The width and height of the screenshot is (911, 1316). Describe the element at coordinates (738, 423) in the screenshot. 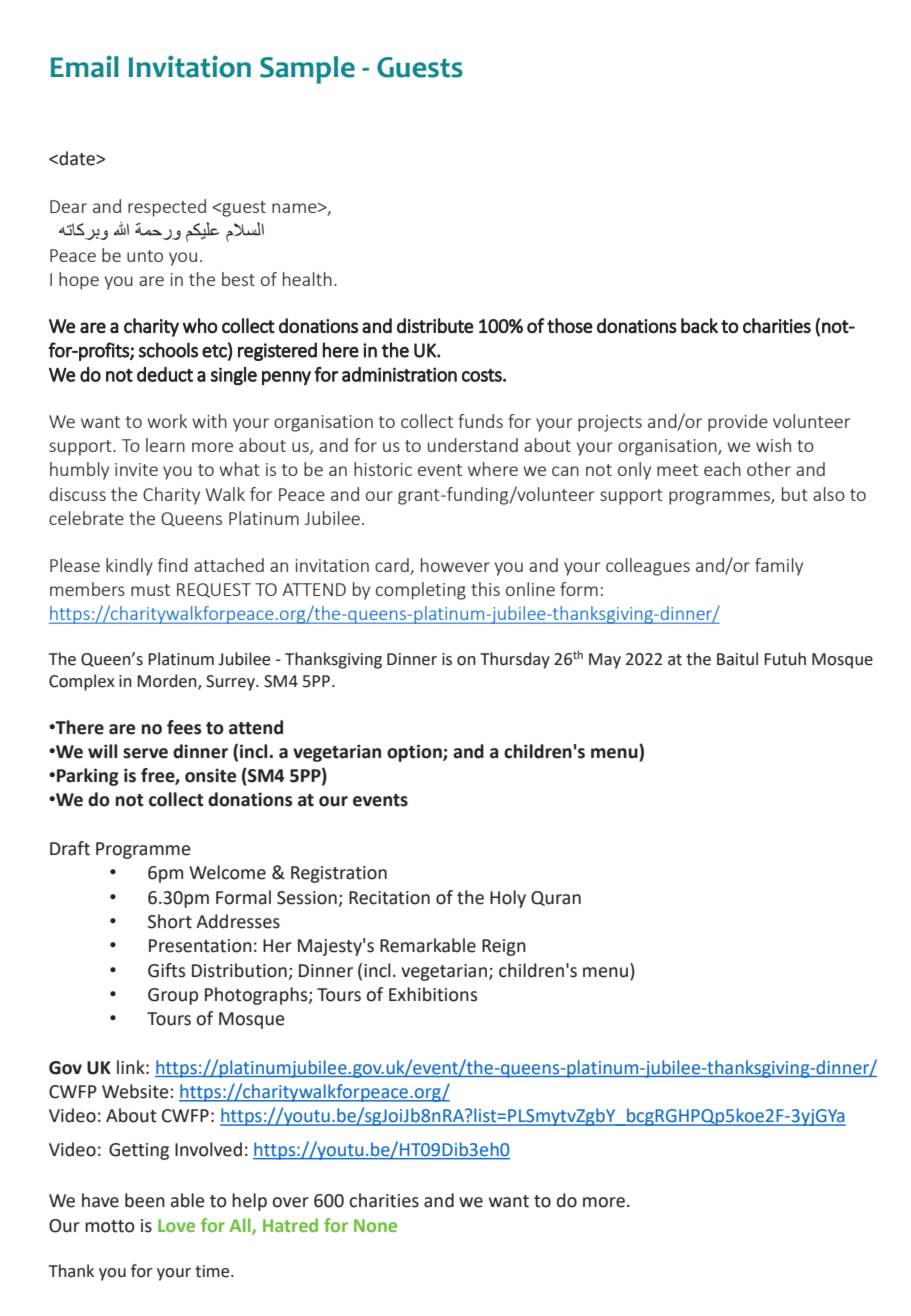

I see `provide` at that location.
